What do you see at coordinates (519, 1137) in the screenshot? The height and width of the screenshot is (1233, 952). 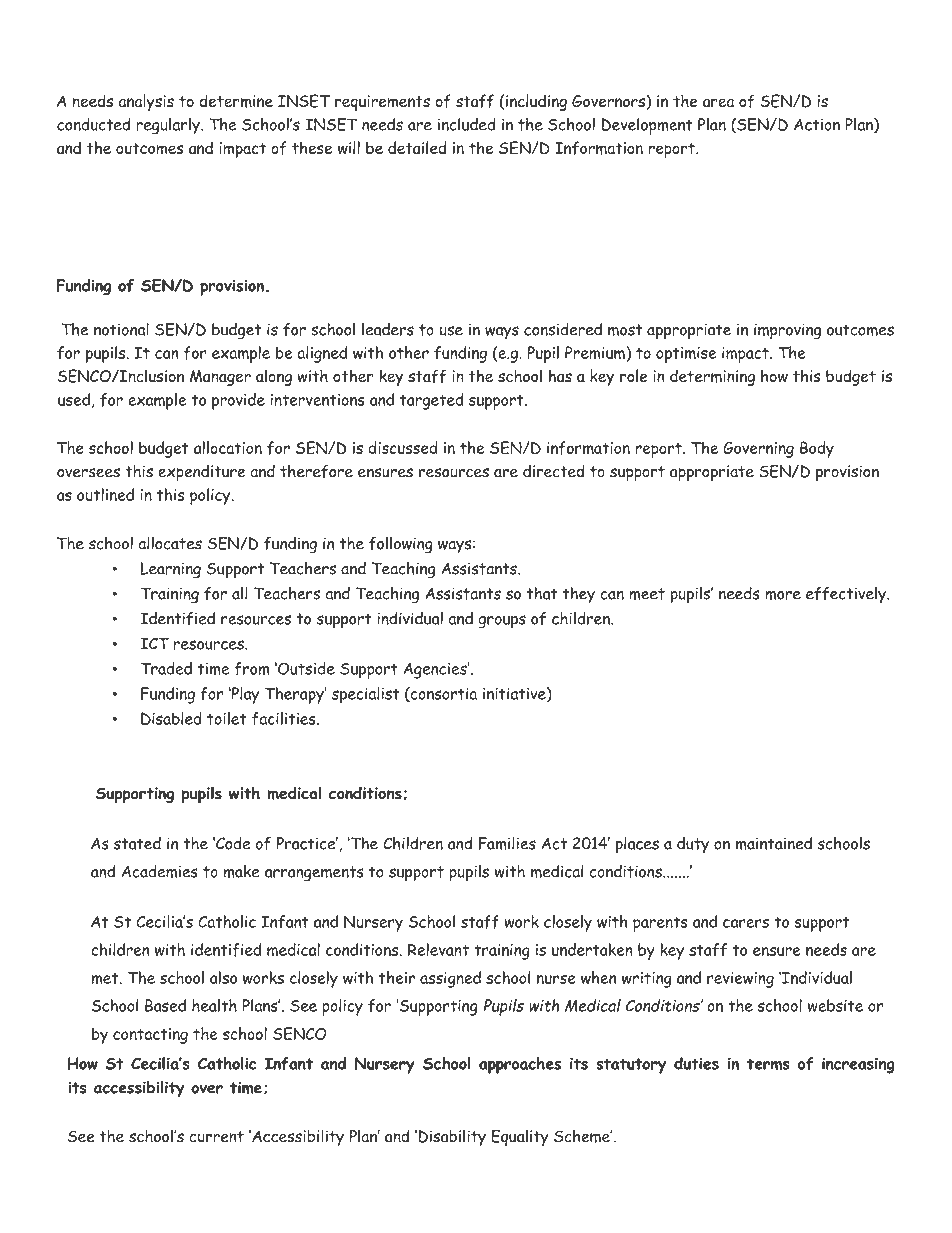 I see `Equality` at bounding box center [519, 1137].
